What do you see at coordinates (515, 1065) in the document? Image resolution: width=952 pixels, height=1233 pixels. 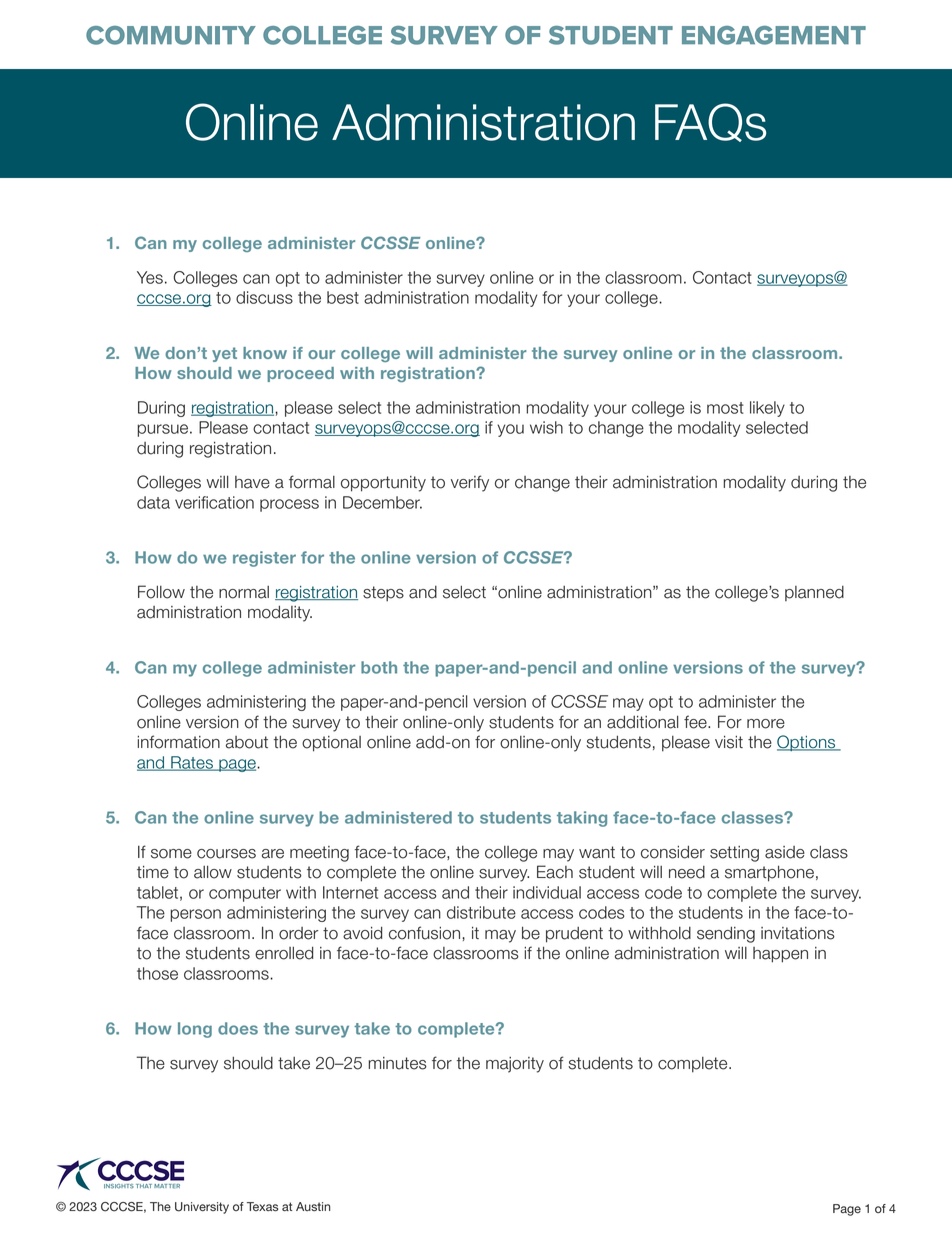 I see `majority` at bounding box center [515, 1065].
